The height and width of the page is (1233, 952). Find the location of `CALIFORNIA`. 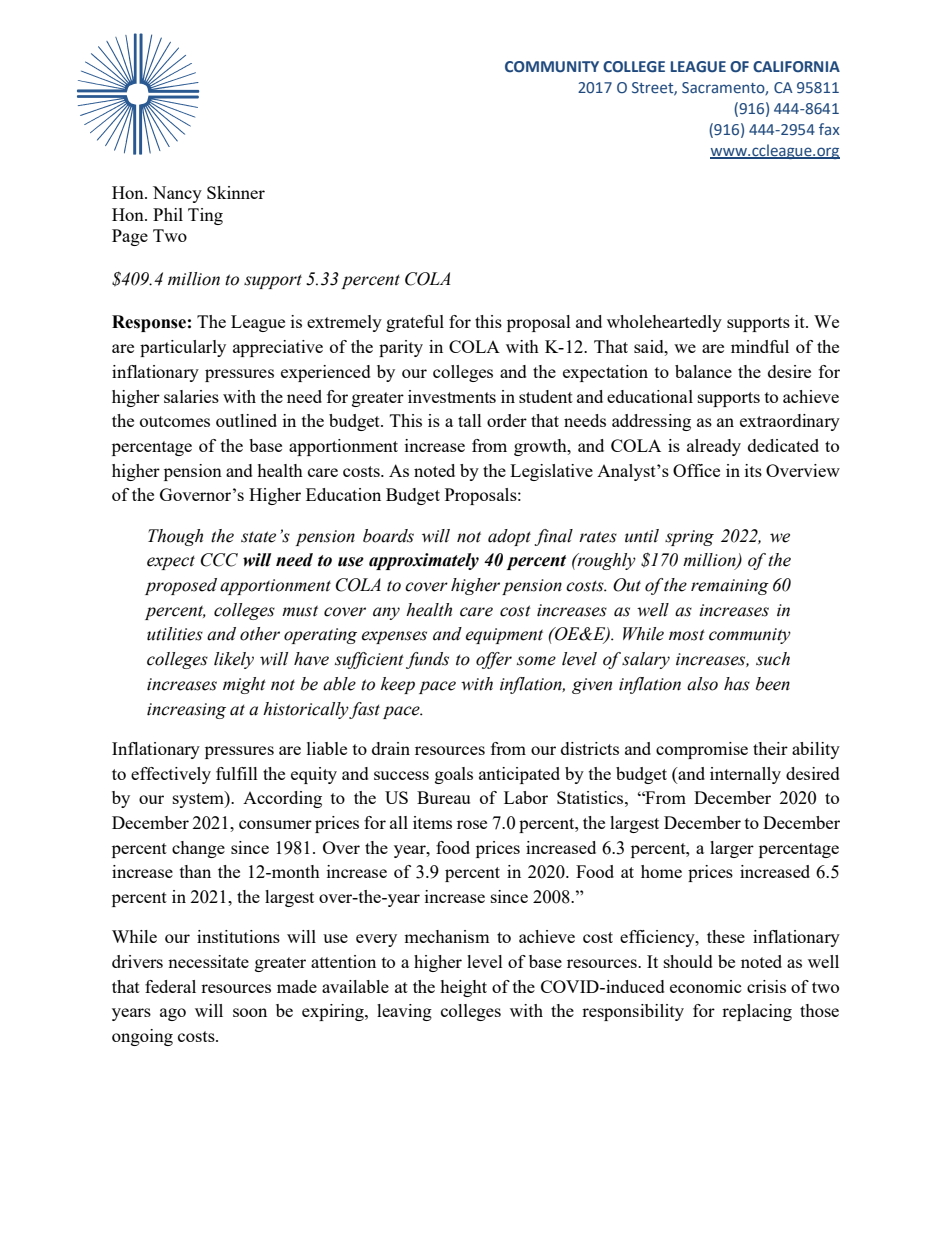

CALIFORNIA is located at coordinates (796, 67).
